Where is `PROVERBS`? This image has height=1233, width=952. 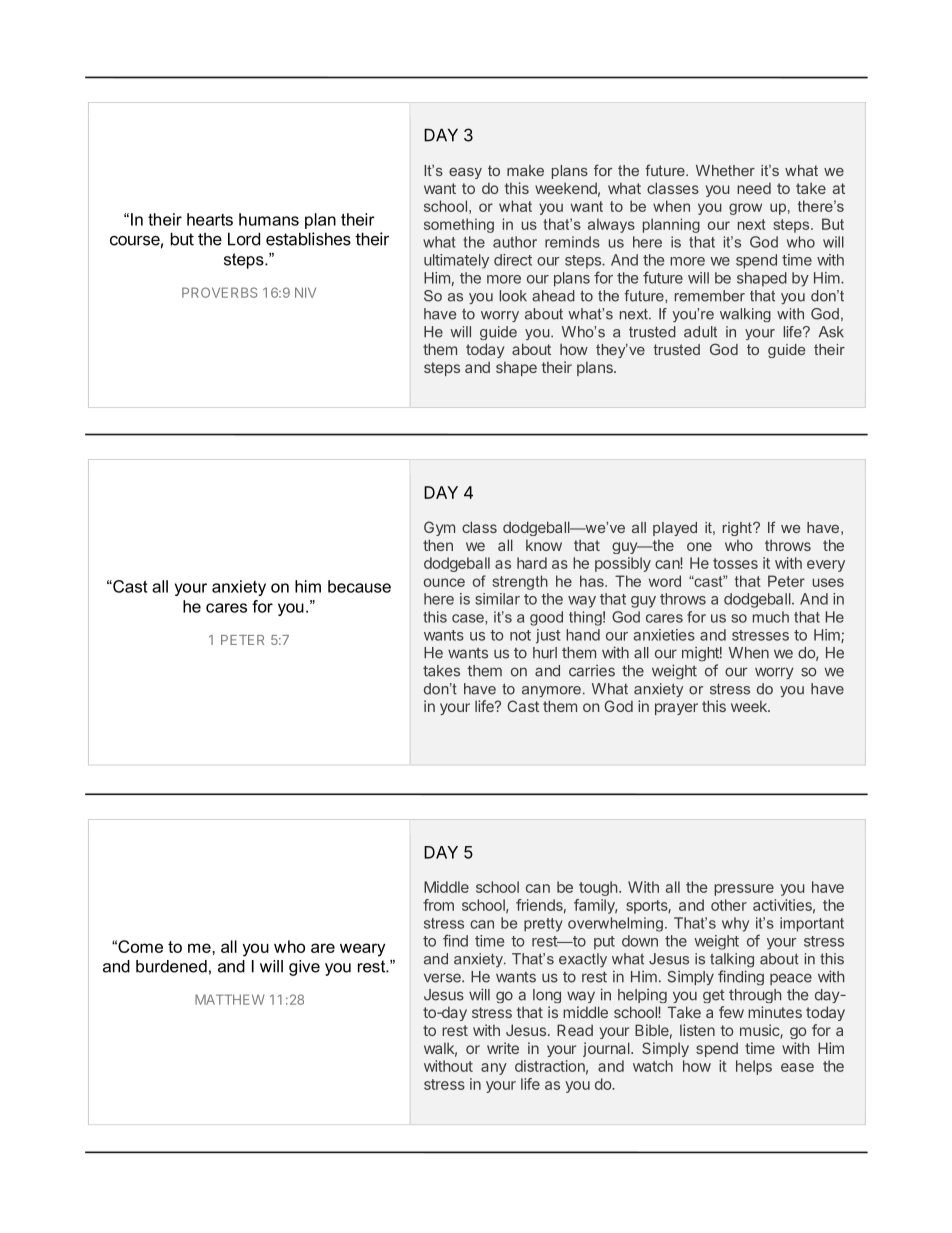 PROVERBS is located at coordinates (219, 292).
